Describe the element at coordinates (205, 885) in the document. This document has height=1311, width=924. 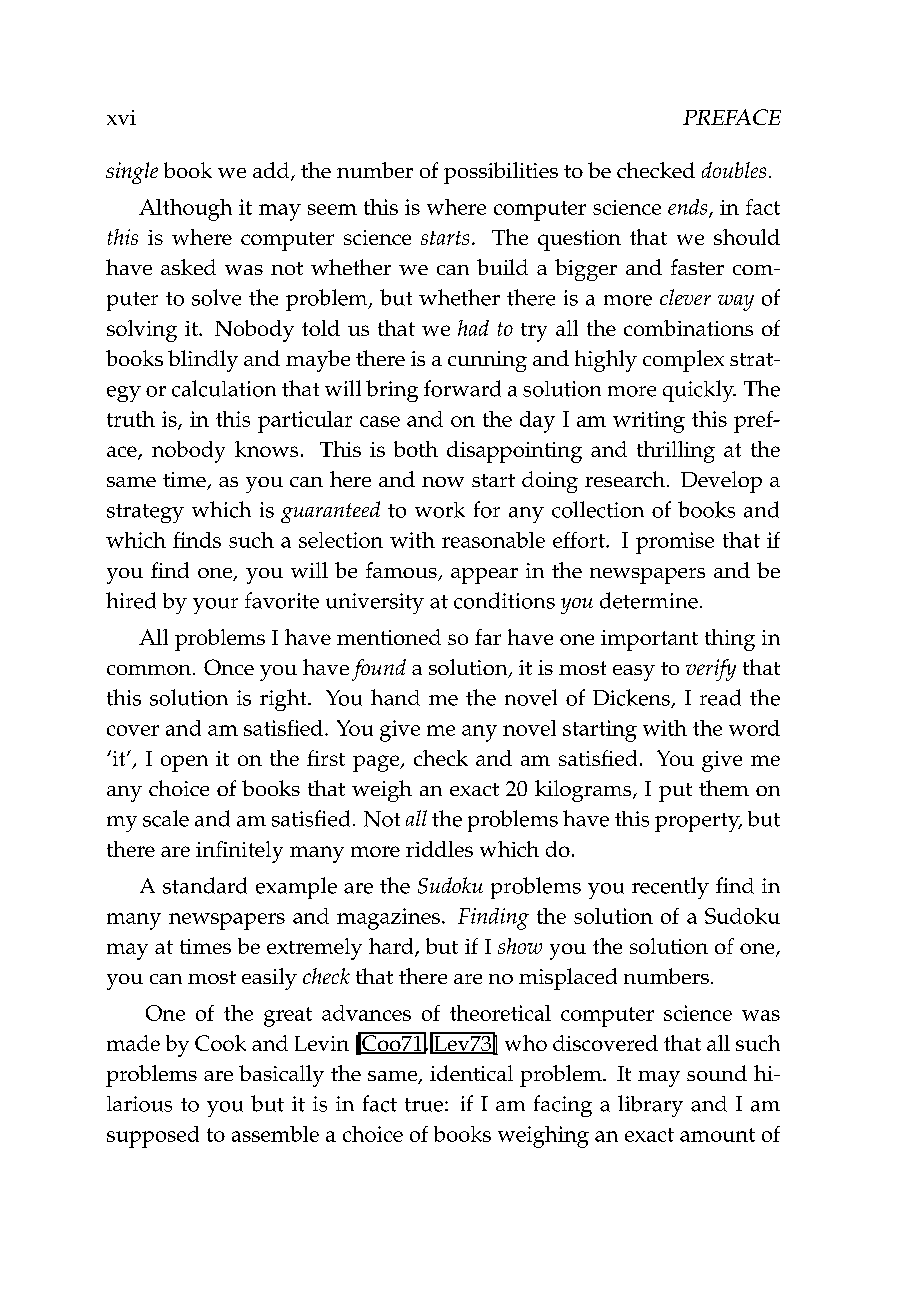
I see `standard` at that location.
